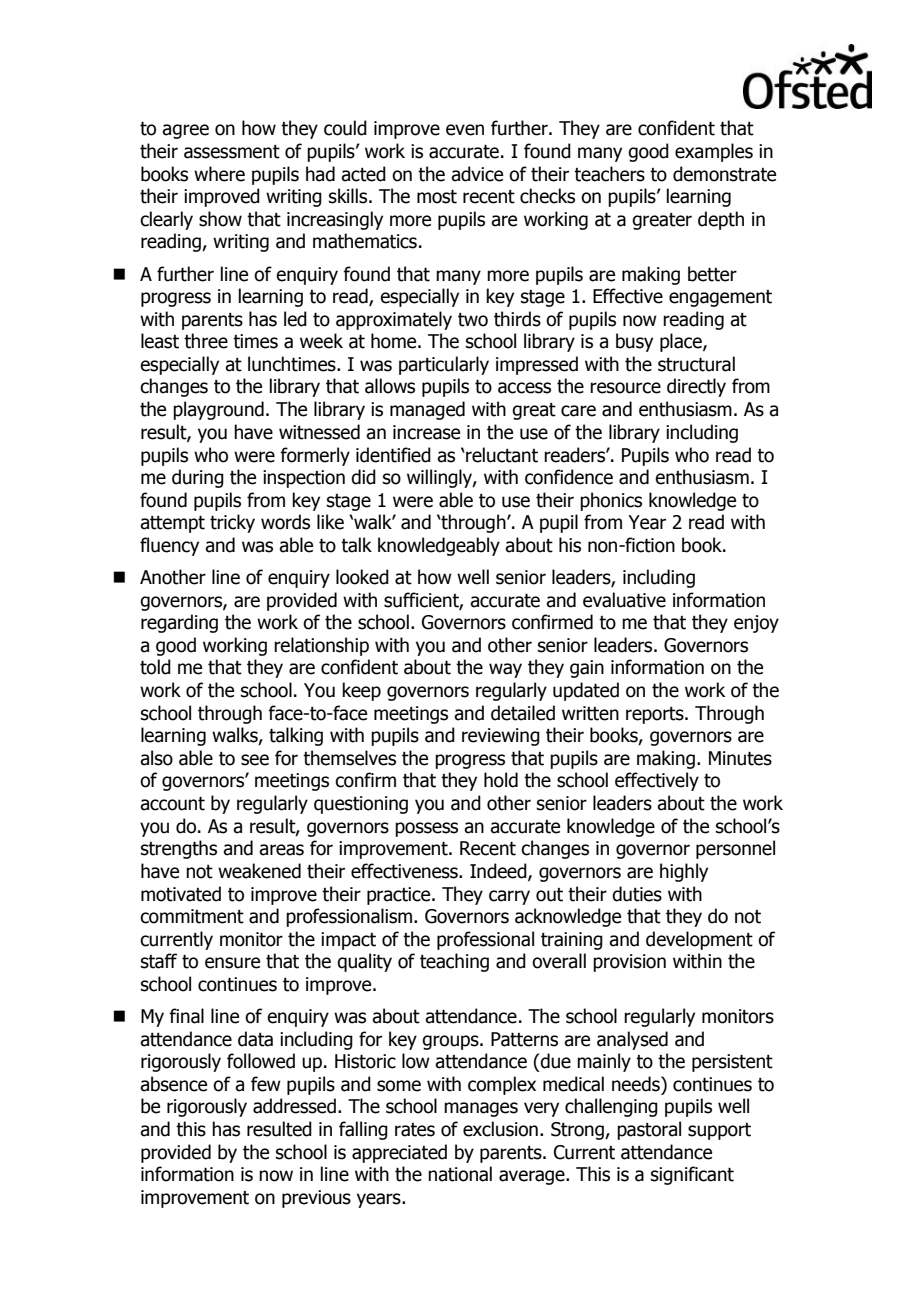 This screenshot has width=924, height=1310. I want to click on advice, so click(477, 174).
